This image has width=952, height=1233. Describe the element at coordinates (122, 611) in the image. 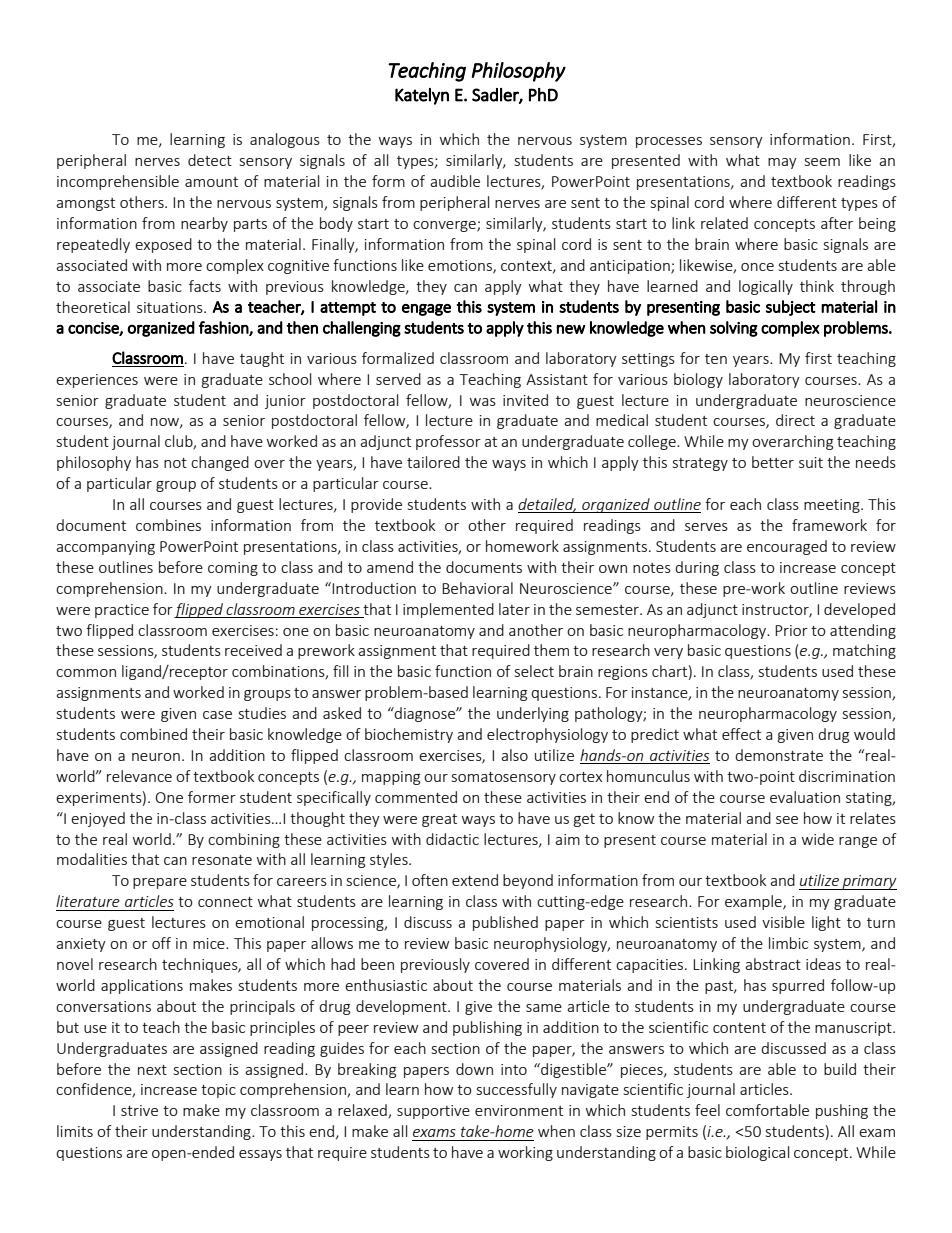

I see `practice` at that location.
